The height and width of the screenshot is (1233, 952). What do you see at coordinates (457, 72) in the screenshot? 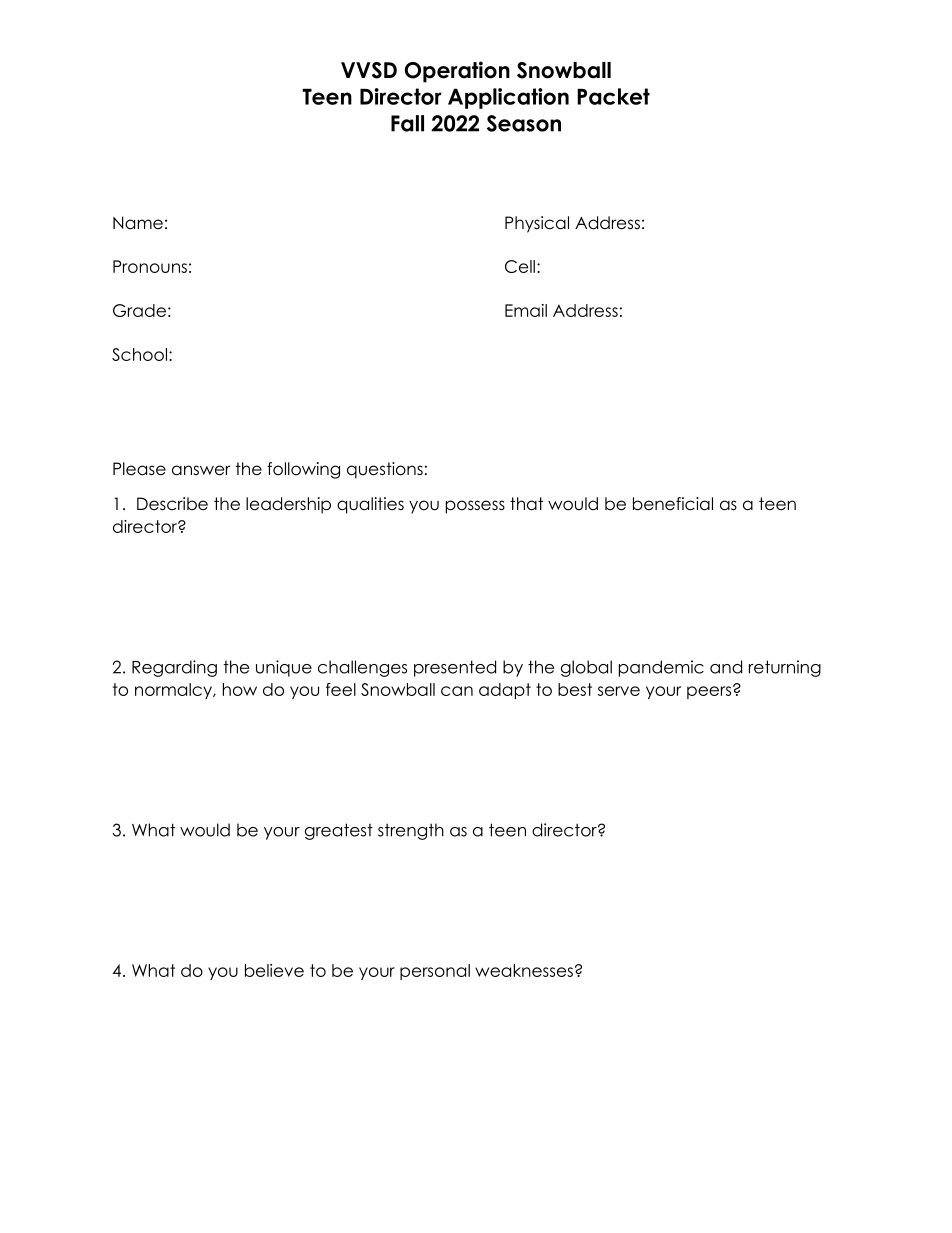
I see `Operation` at bounding box center [457, 72].
